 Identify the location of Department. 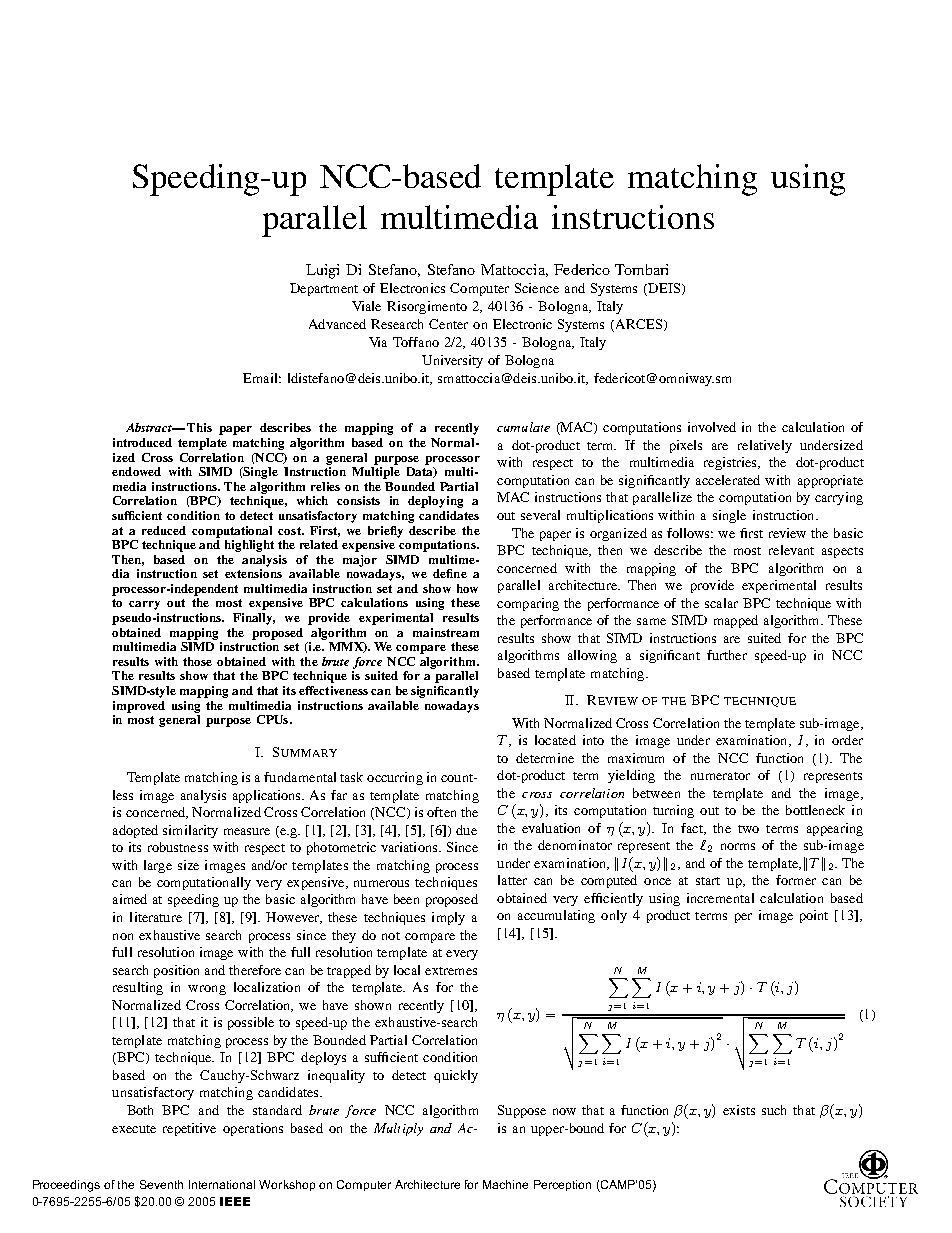
(324, 289).
